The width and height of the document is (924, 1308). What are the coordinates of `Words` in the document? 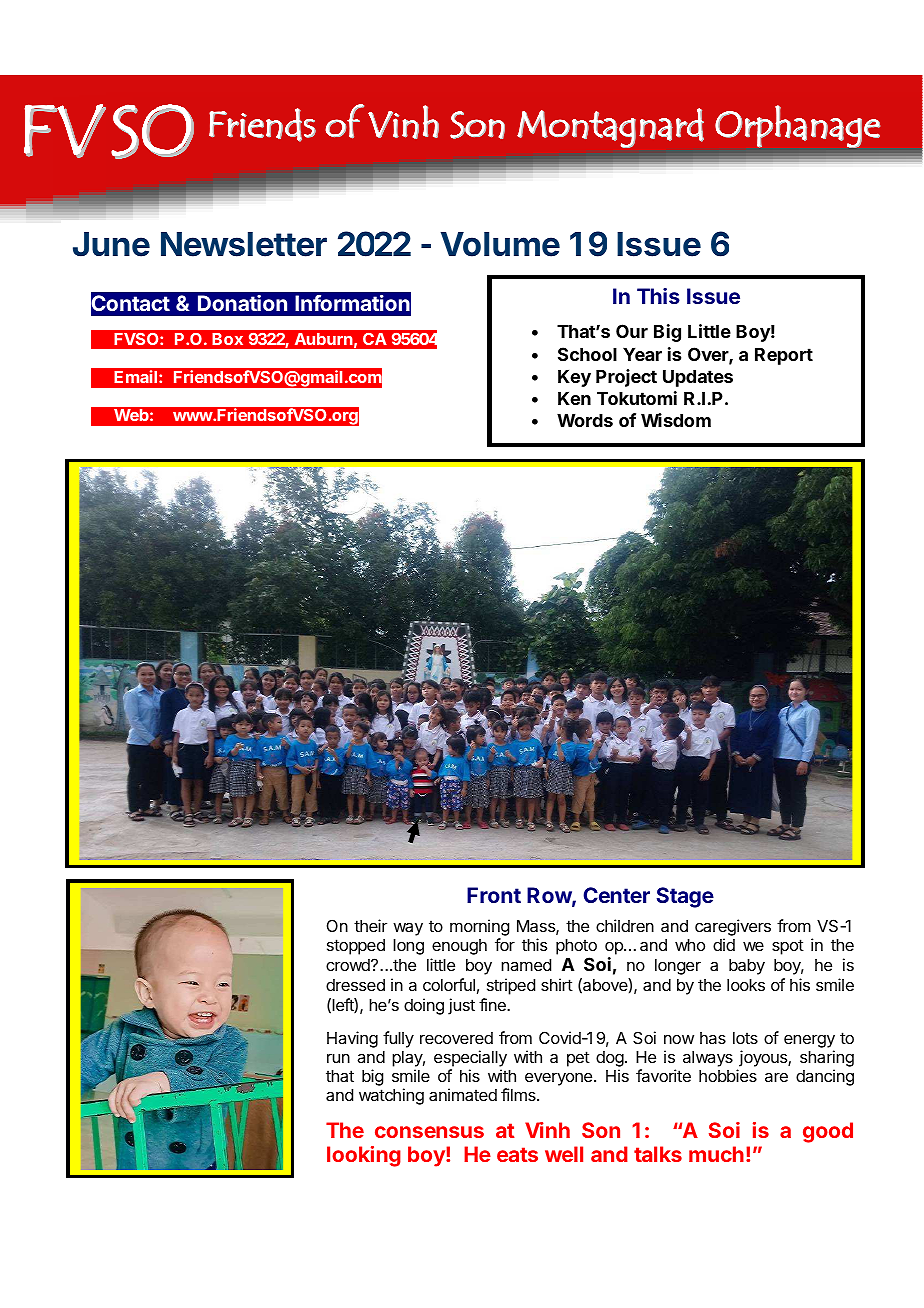 It's located at (585, 420).
